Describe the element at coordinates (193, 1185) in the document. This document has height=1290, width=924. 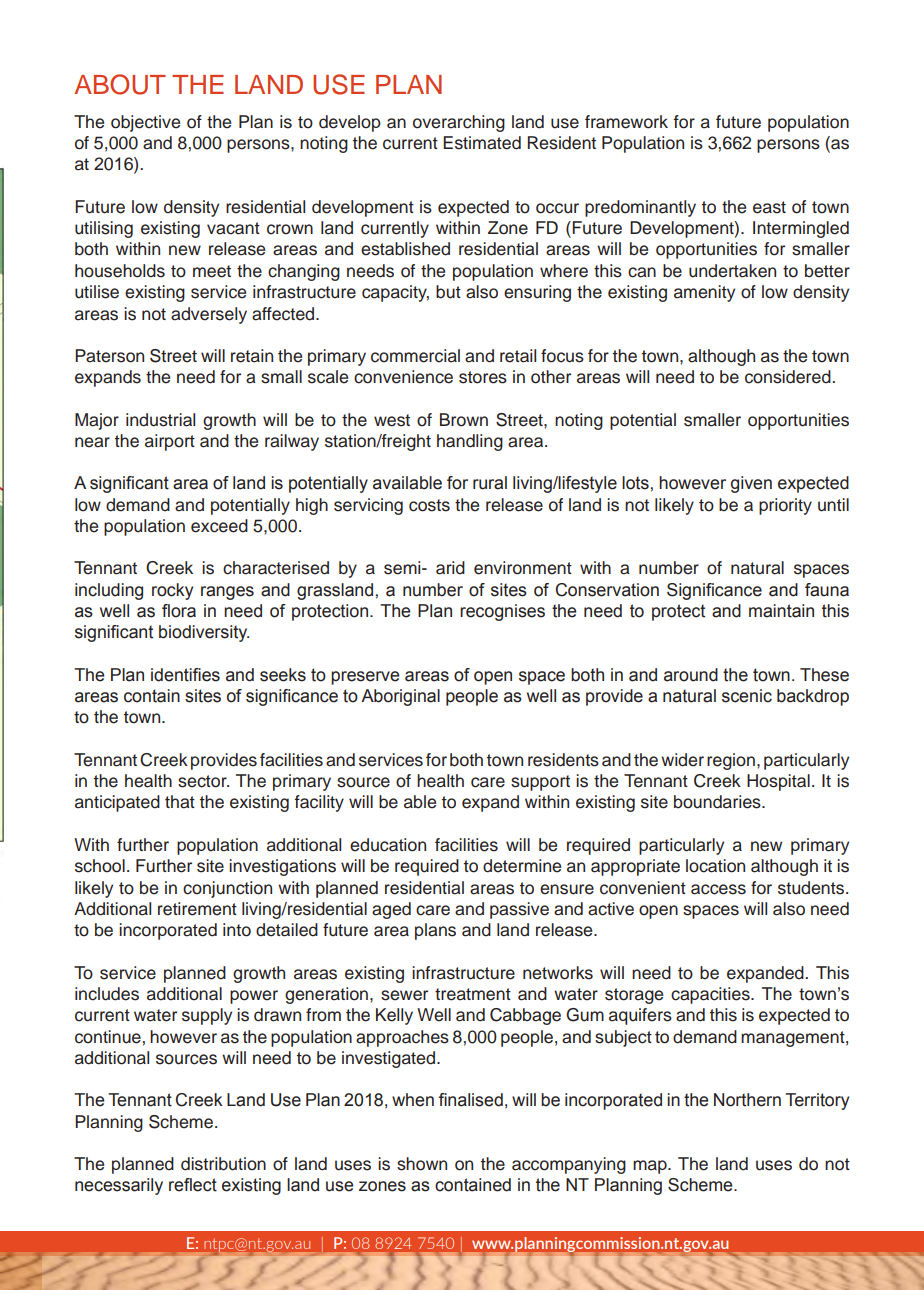
I see `reflect` at that location.
